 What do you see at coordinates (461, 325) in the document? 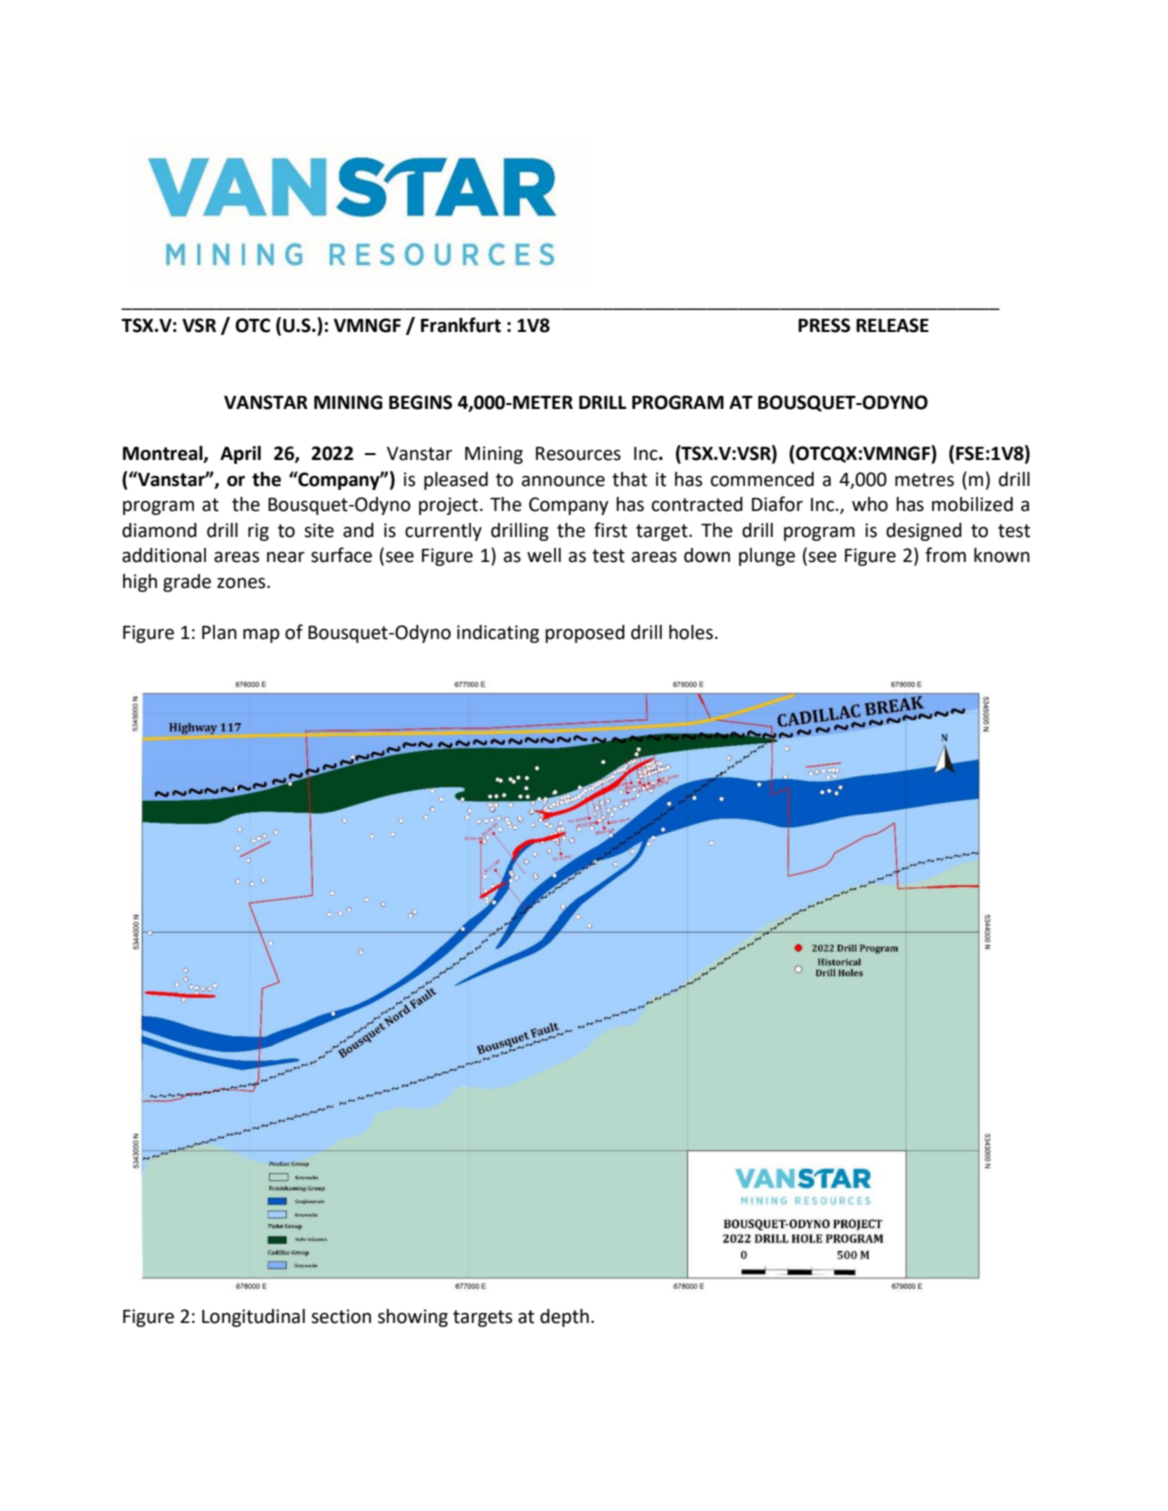
I see `Frankfurt` at bounding box center [461, 325].
